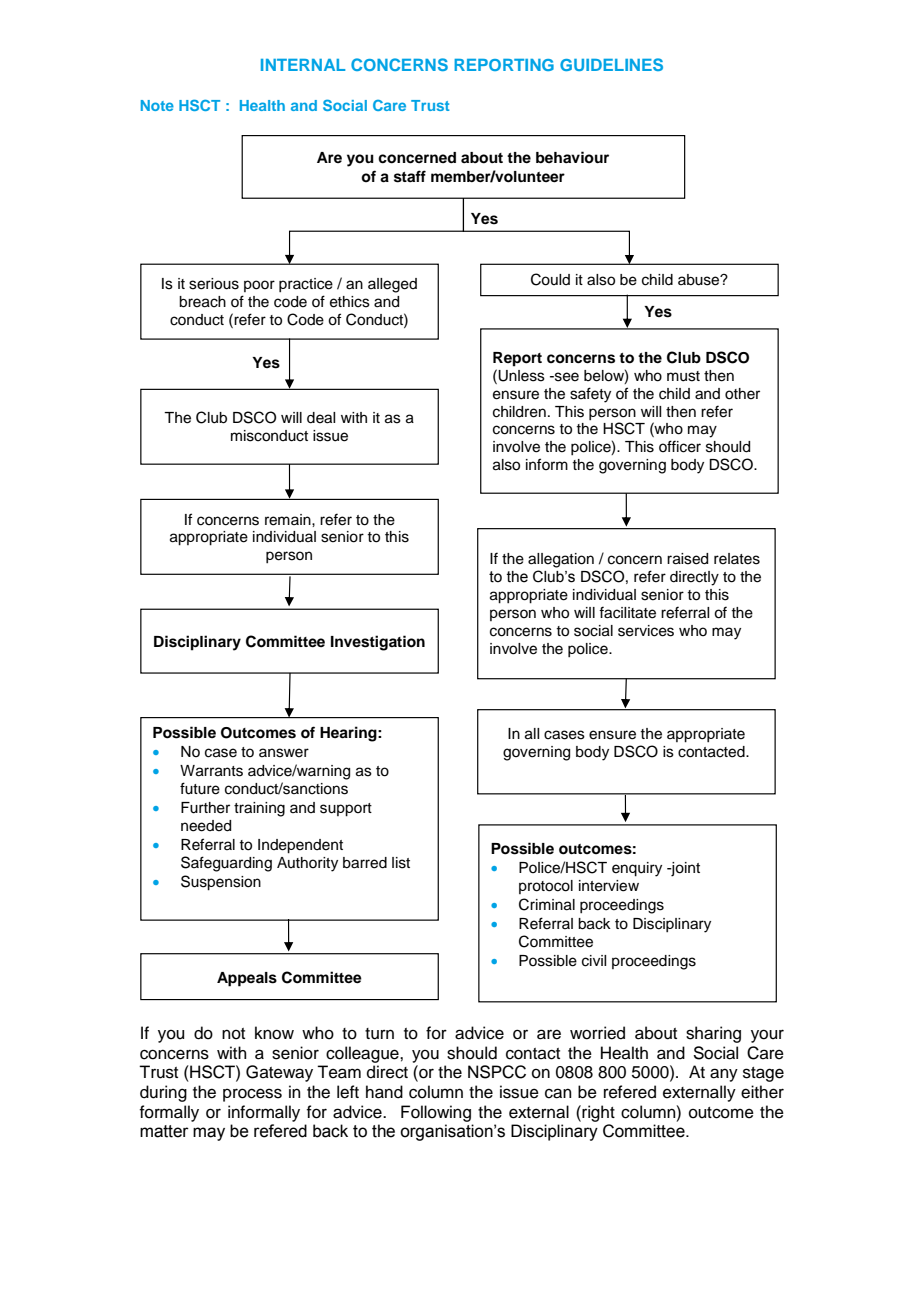 Image resolution: width=924 pixels, height=1308 pixels. I want to click on Following, so click(436, 1113).
